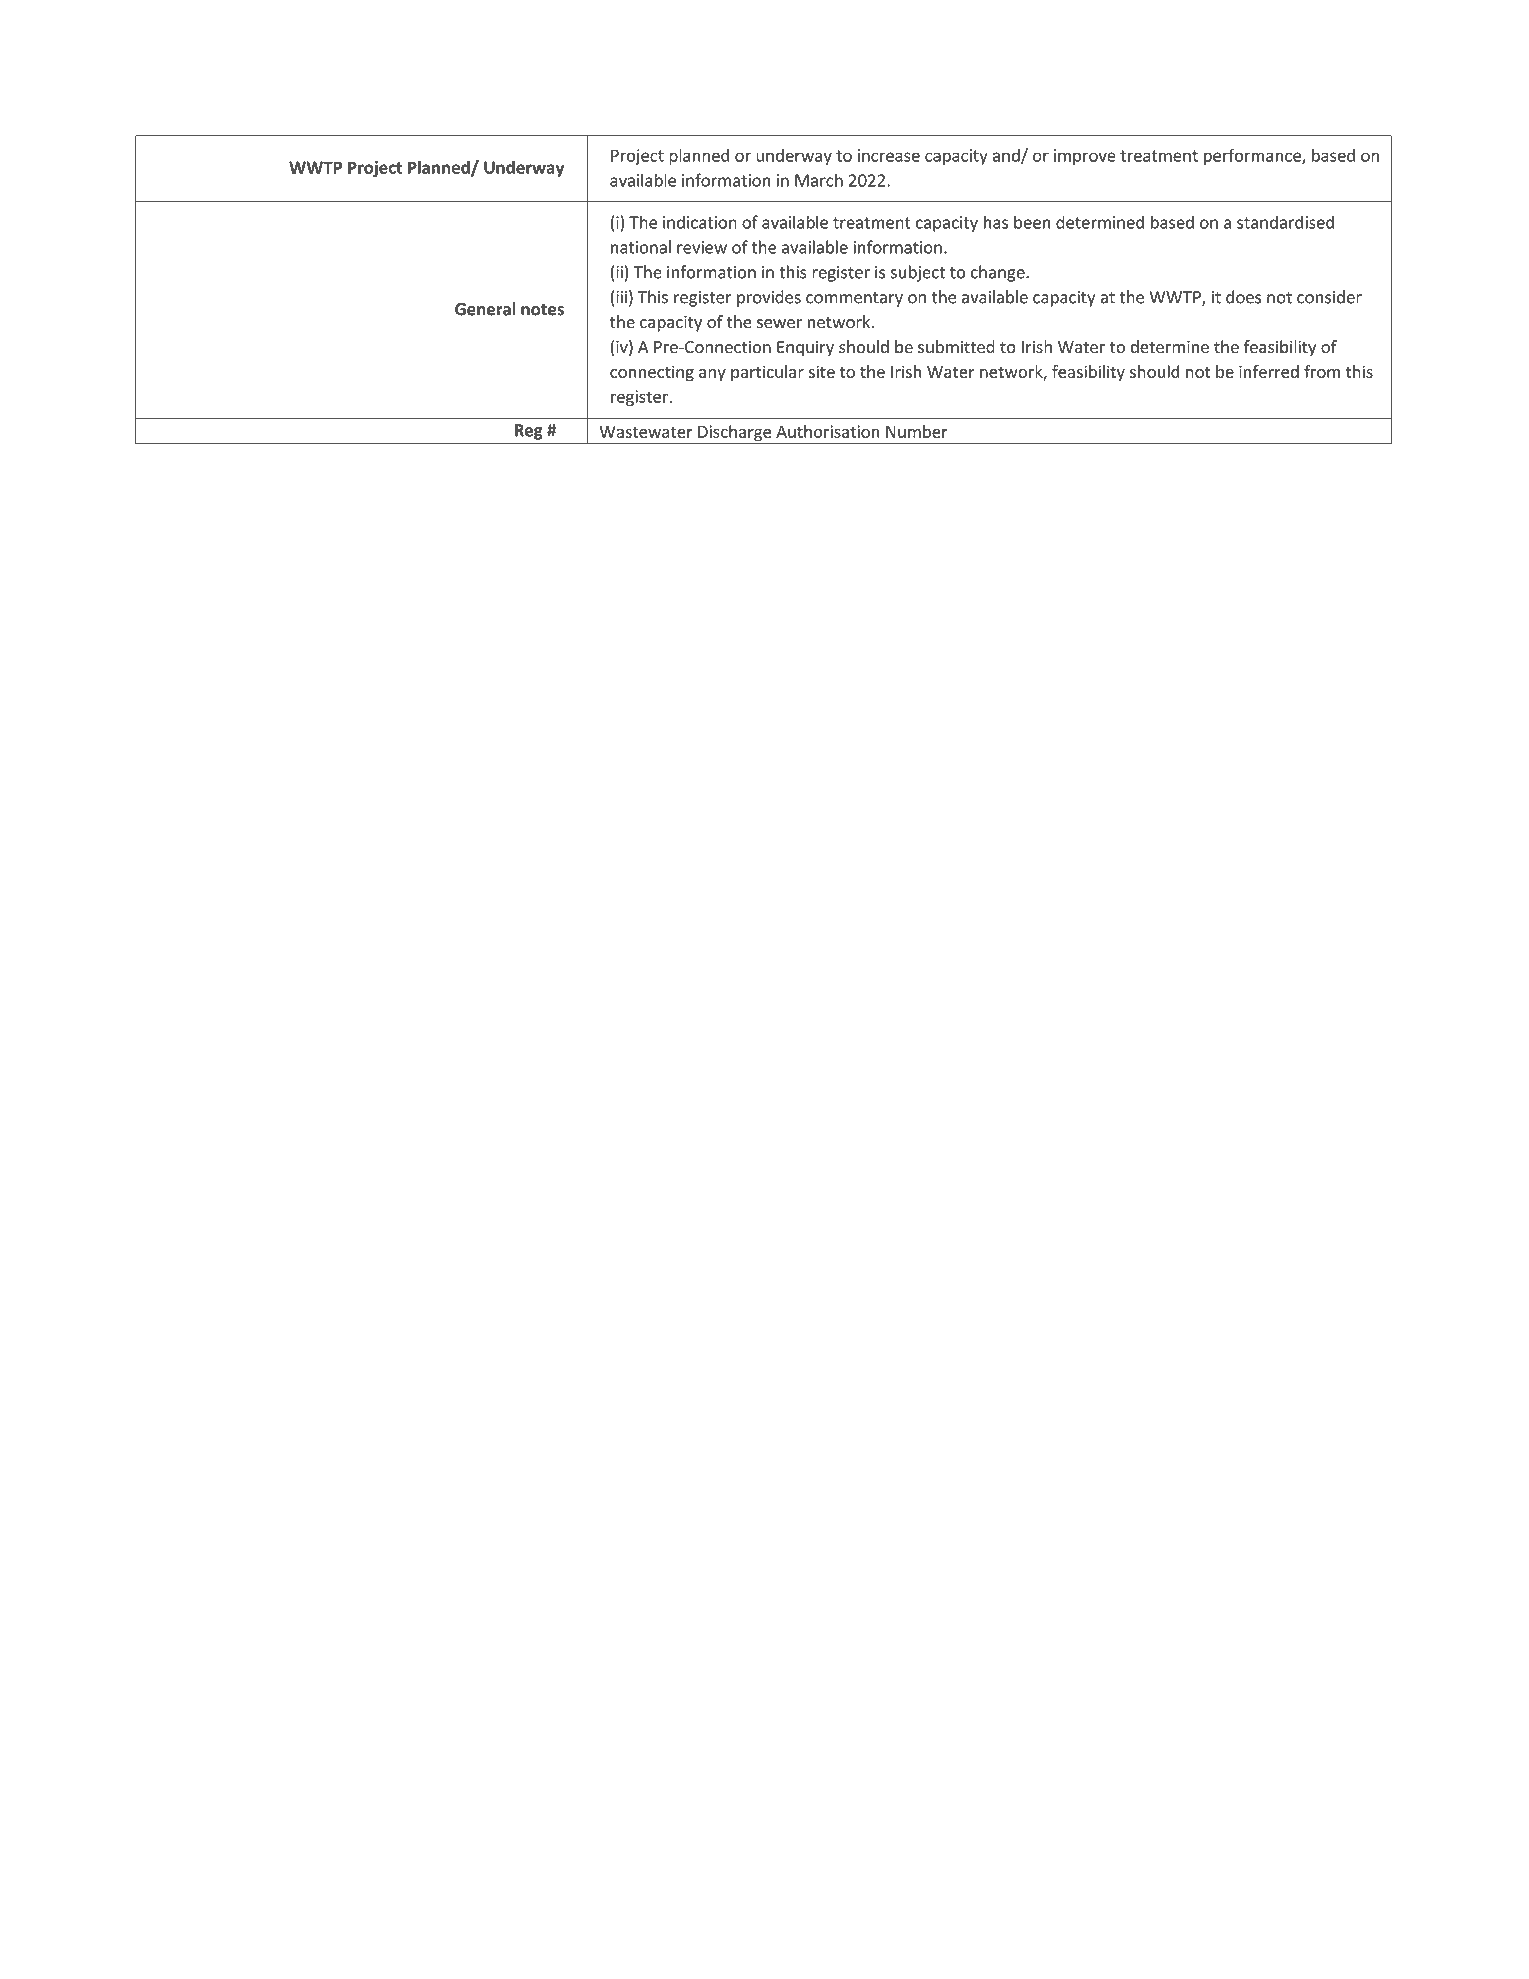 This screenshot has height=1979, width=1529. I want to click on performance, so click(1253, 156).
